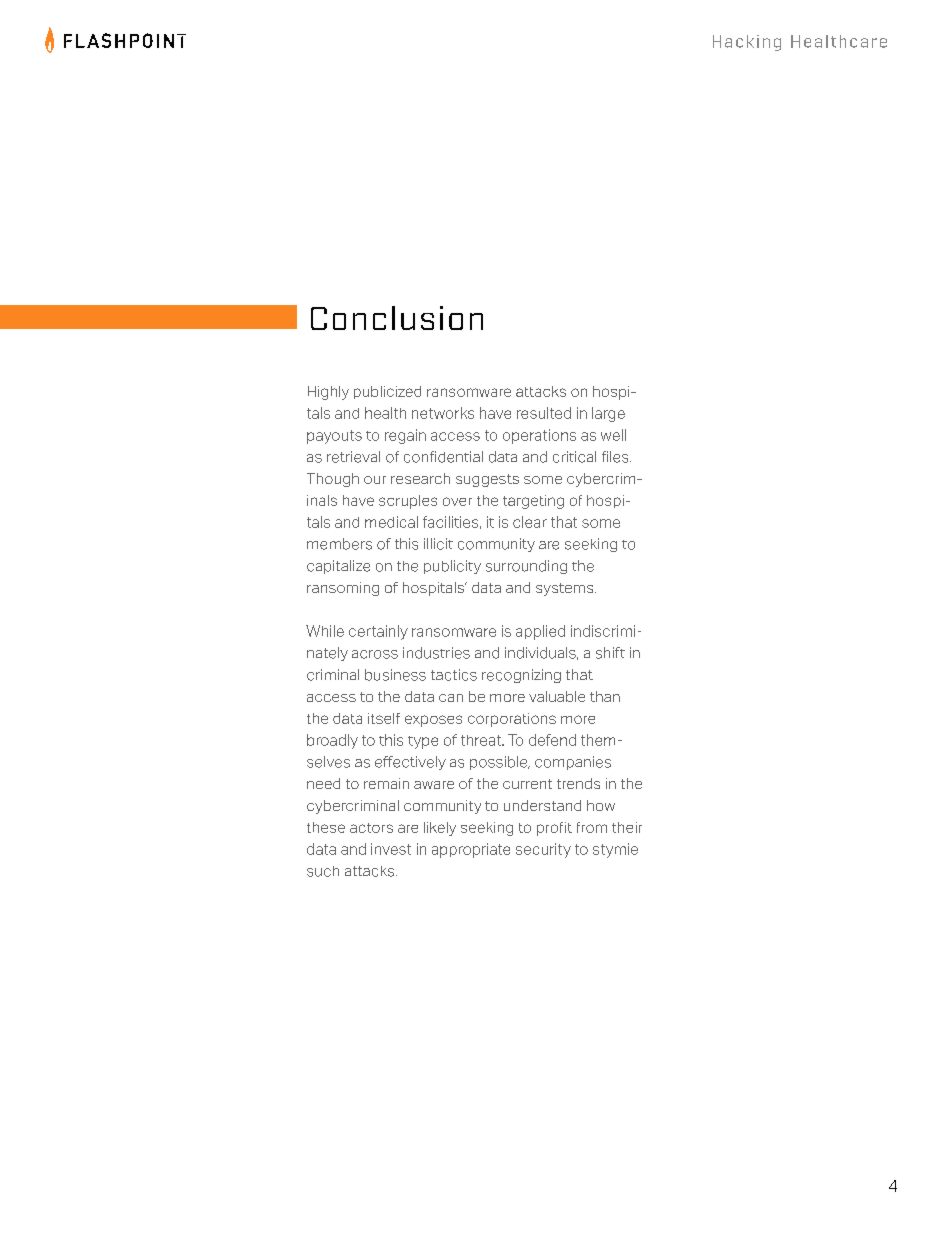  What do you see at coordinates (566, 589) in the screenshot?
I see `systems` at bounding box center [566, 589].
